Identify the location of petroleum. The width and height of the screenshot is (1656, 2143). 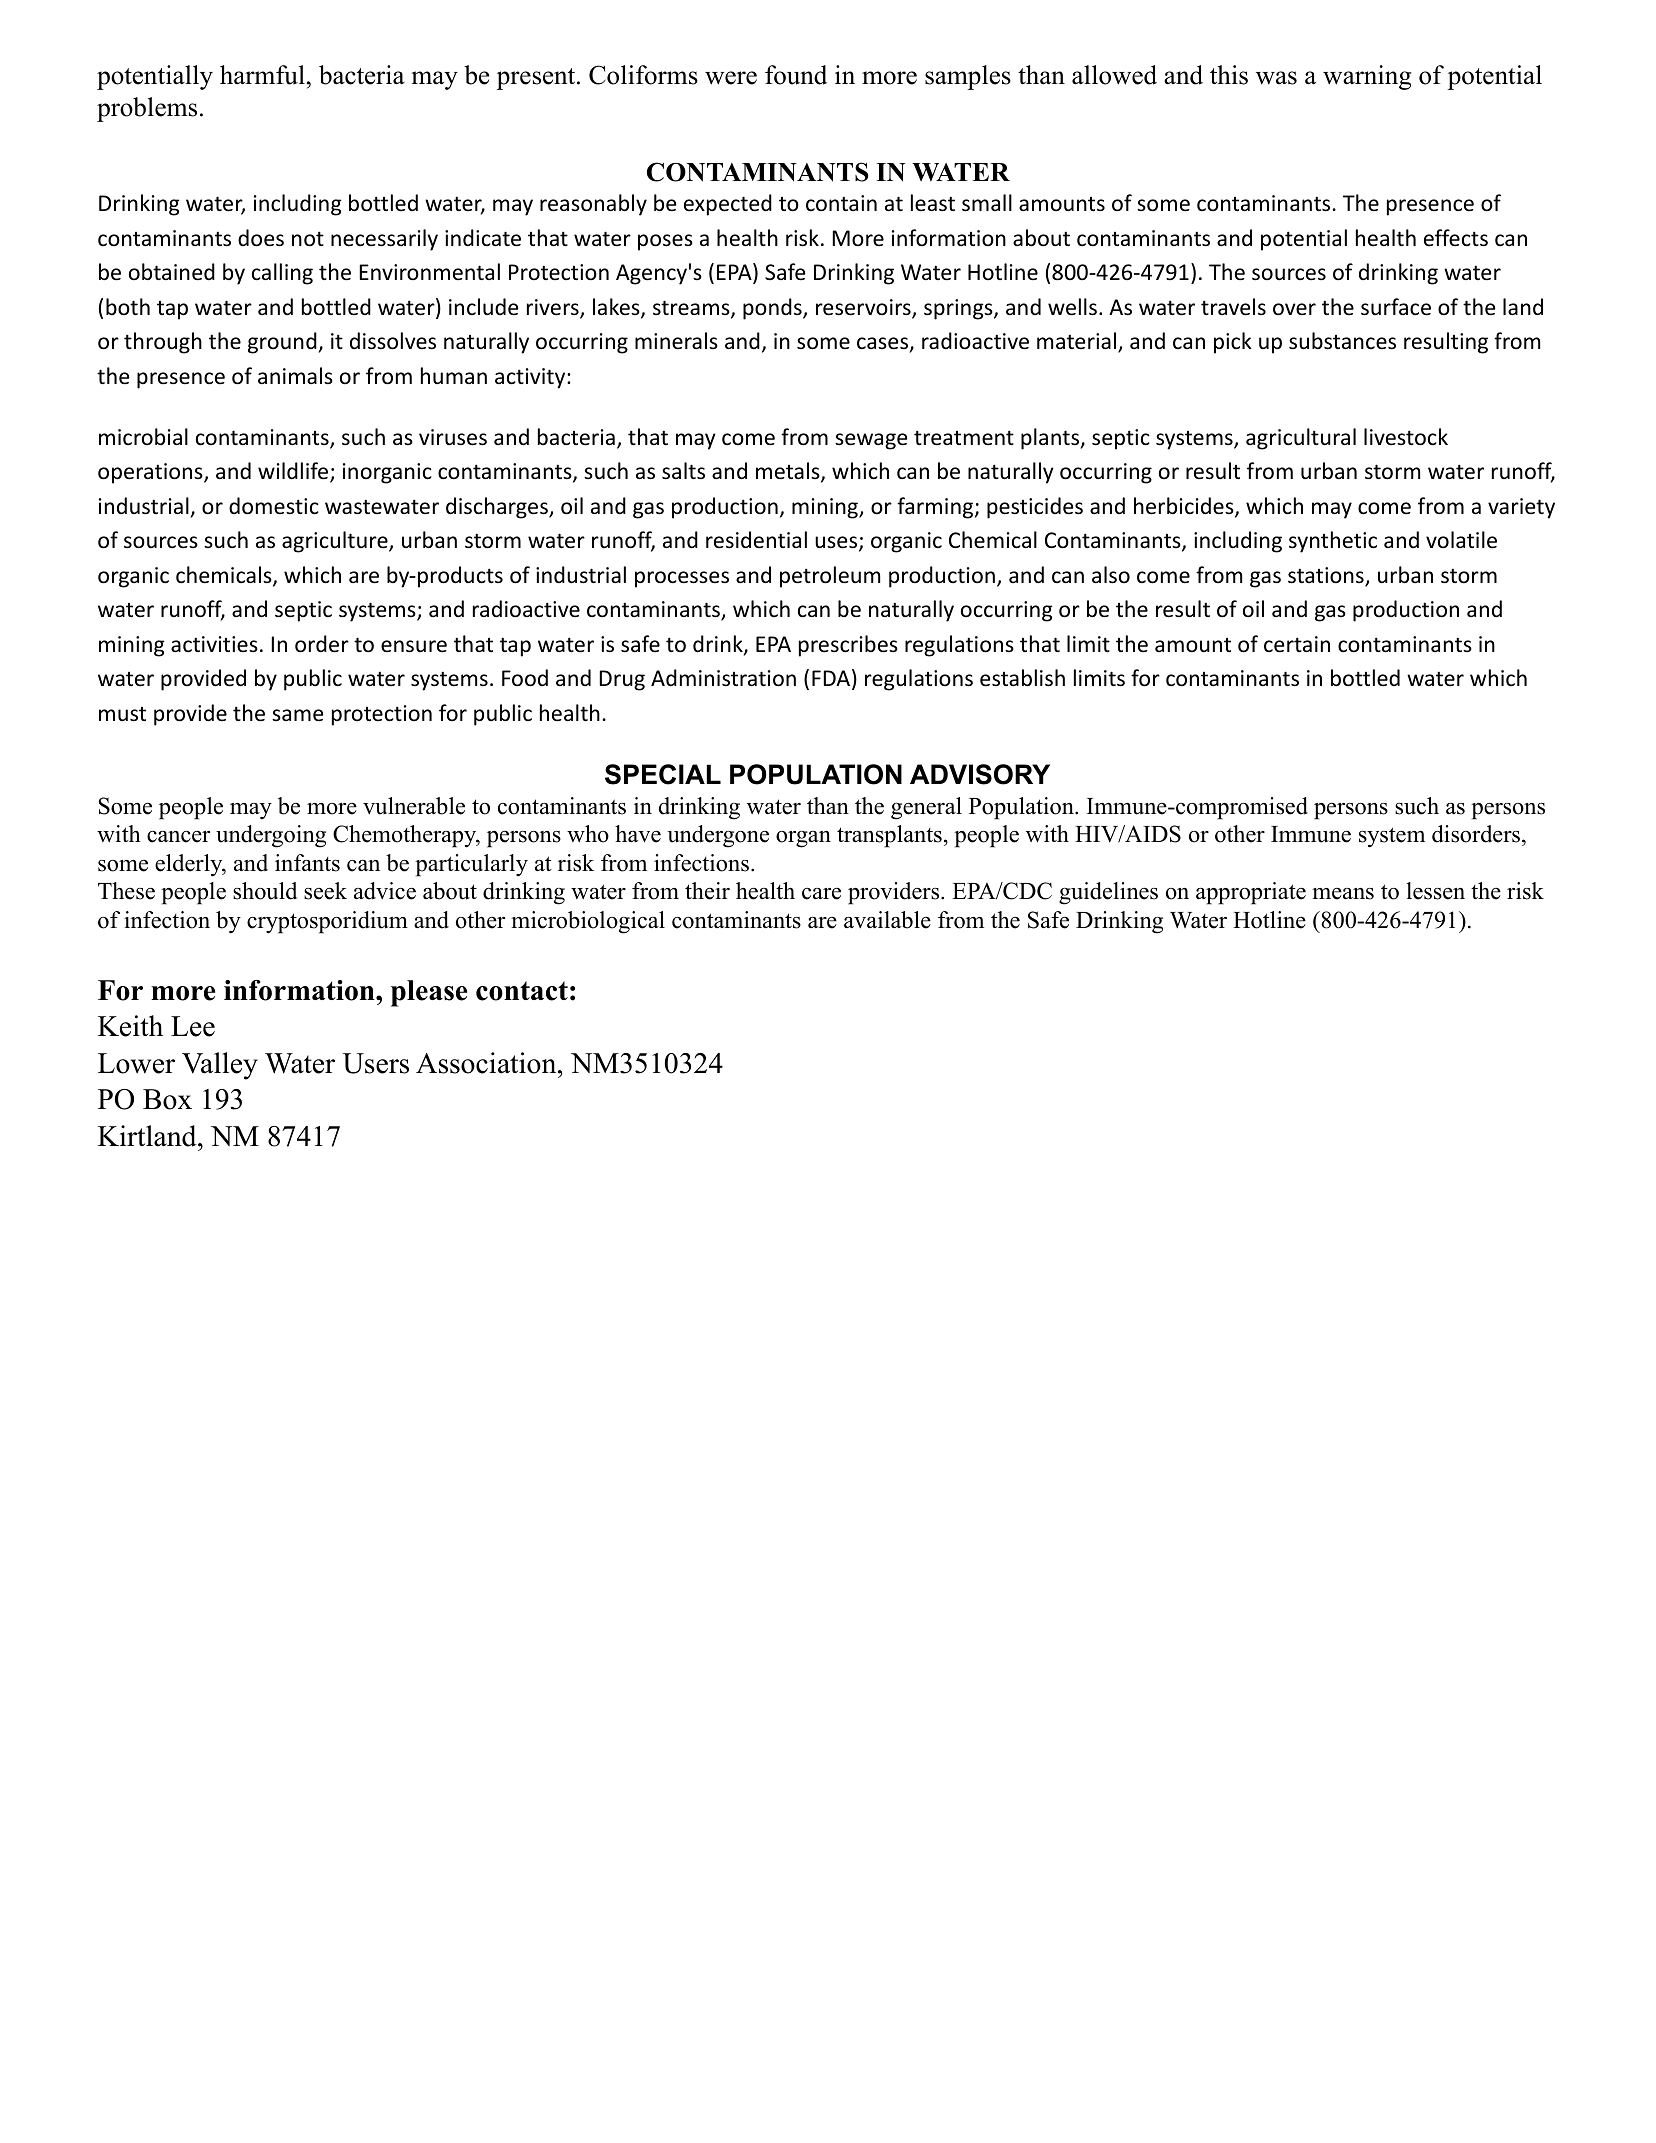
(830, 577).
